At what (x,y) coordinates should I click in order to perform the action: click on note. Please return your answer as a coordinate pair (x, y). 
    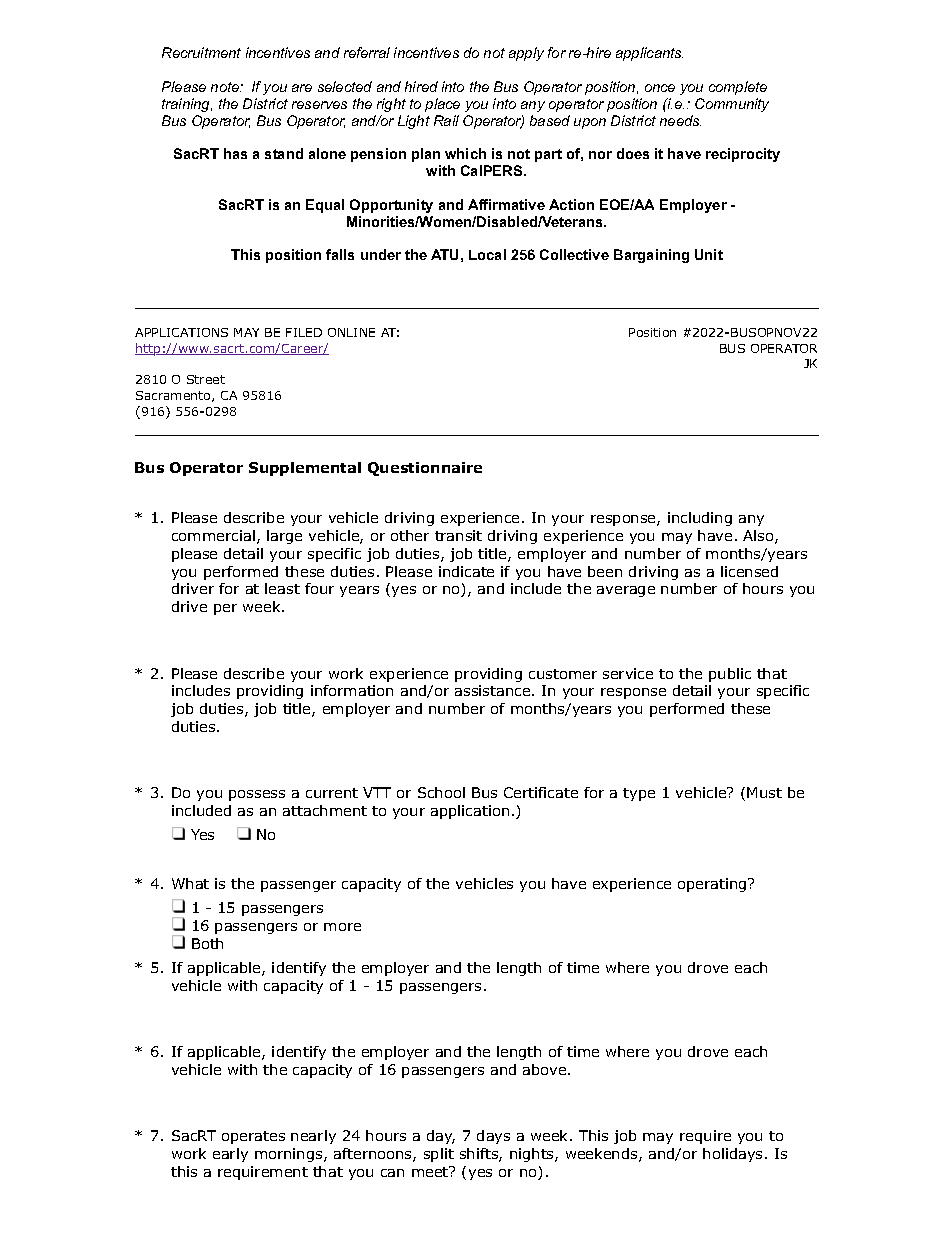
    Looking at the image, I should click on (226, 87).
